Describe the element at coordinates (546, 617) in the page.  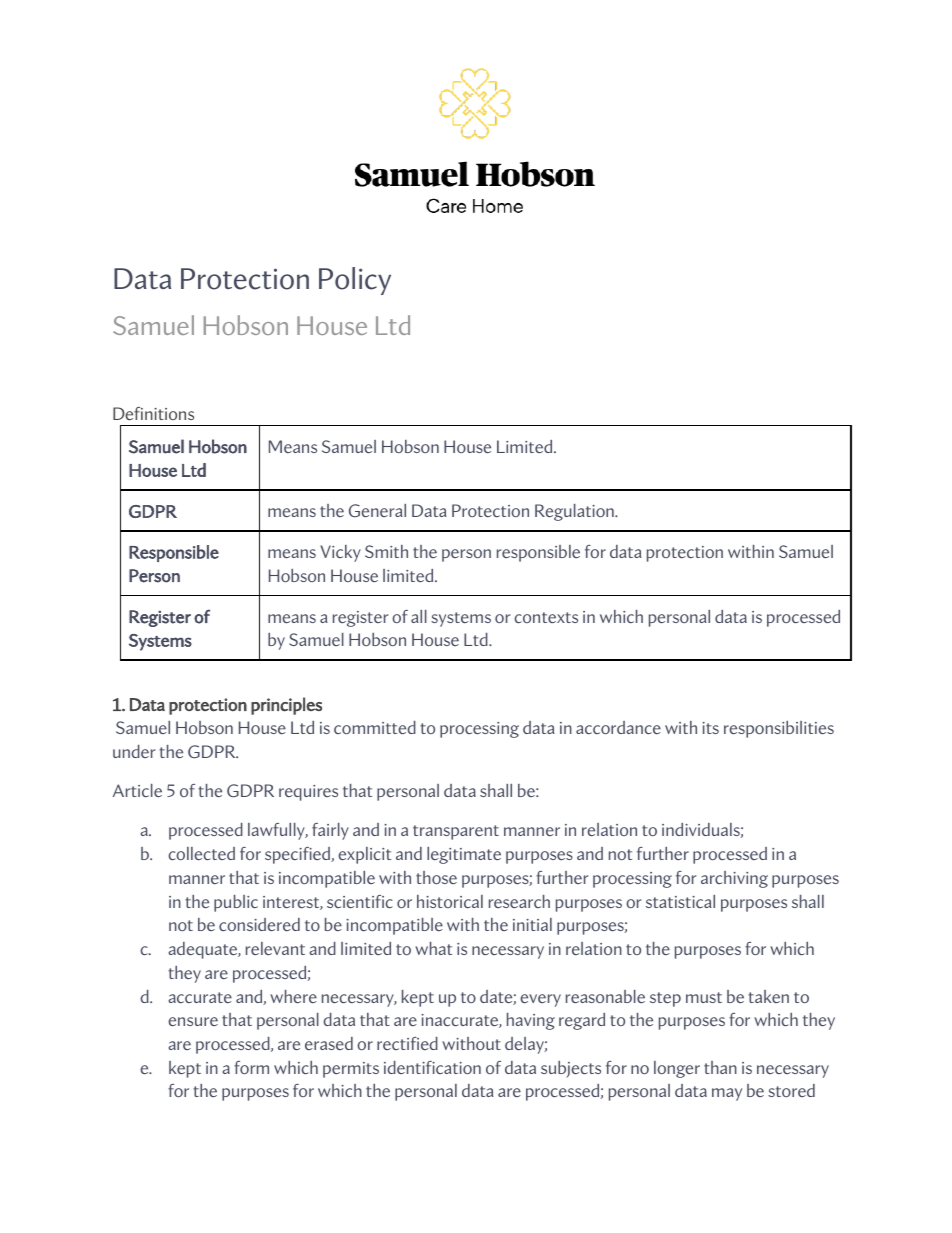
I see `contexts` at that location.
